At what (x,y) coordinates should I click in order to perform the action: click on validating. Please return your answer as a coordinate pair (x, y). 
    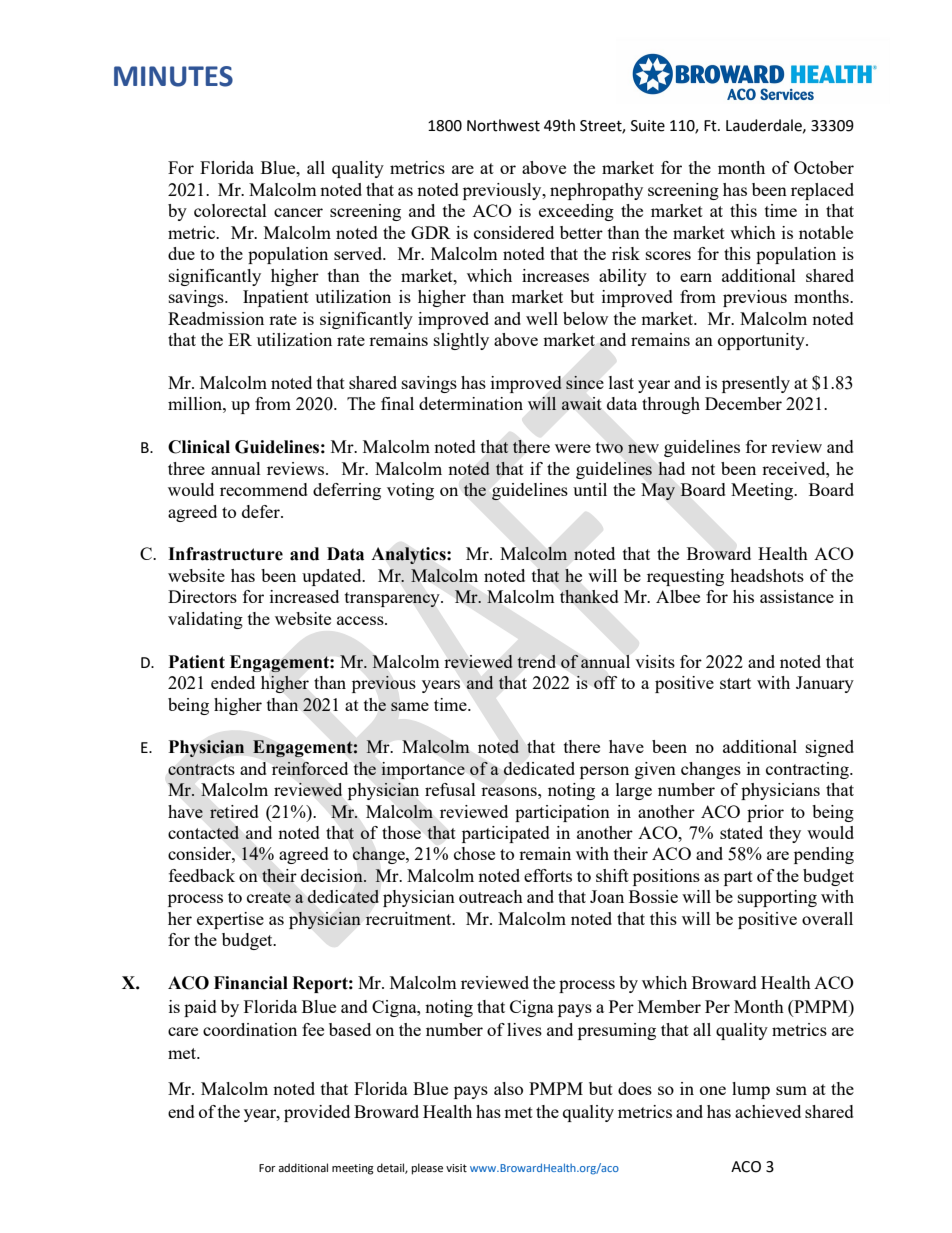
    Looking at the image, I should click on (205, 620).
